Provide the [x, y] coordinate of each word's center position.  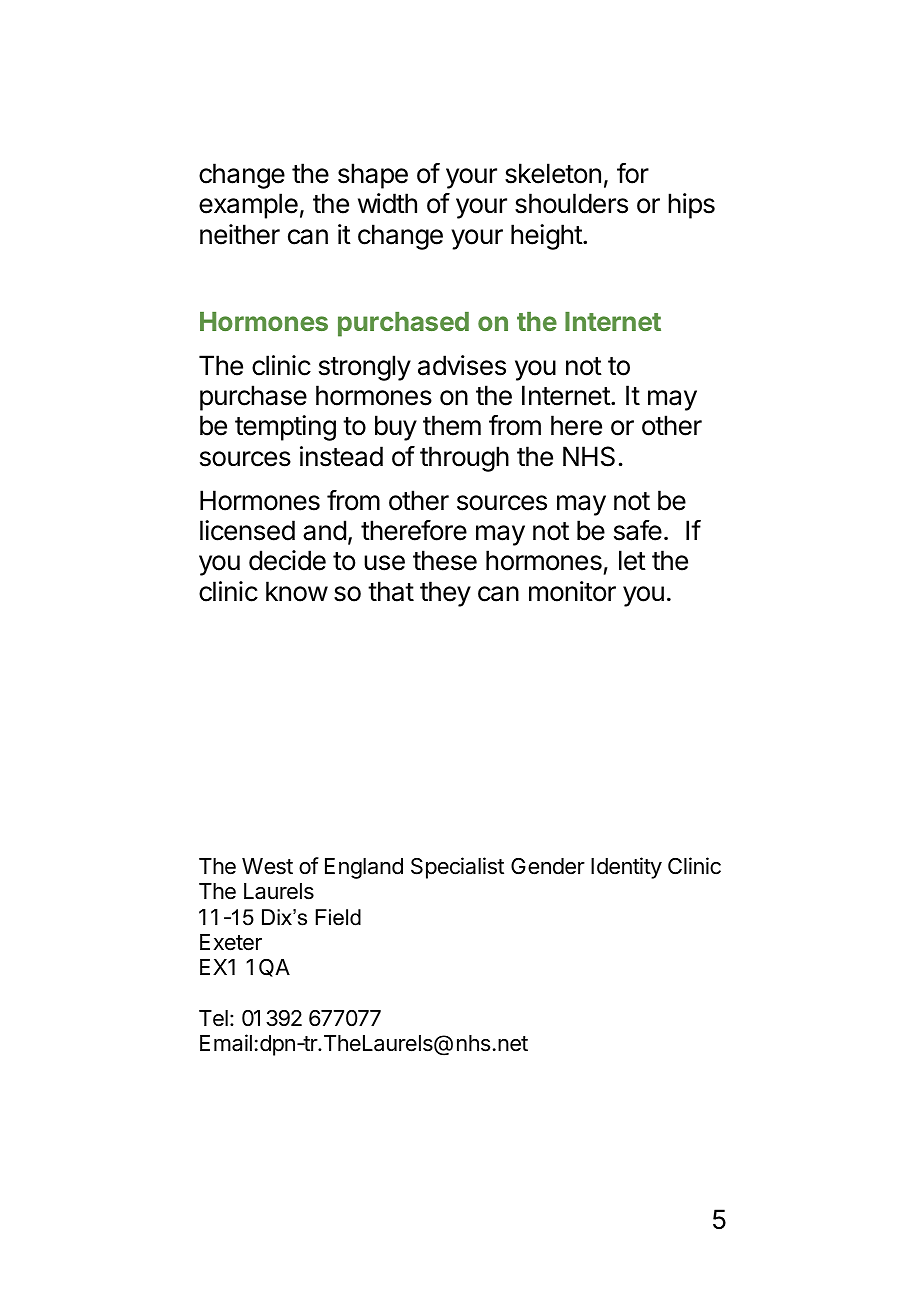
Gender [548, 866]
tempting [285, 428]
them [452, 425]
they [445, 594]
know [297, 591]
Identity [626, 868]
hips [691, 206]
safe [638, 530]
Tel [213, 1018]
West [267, 866]
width [387, 203]
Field [338, 917]
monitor [572, 591]
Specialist [457, 868]
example [248, 206]
